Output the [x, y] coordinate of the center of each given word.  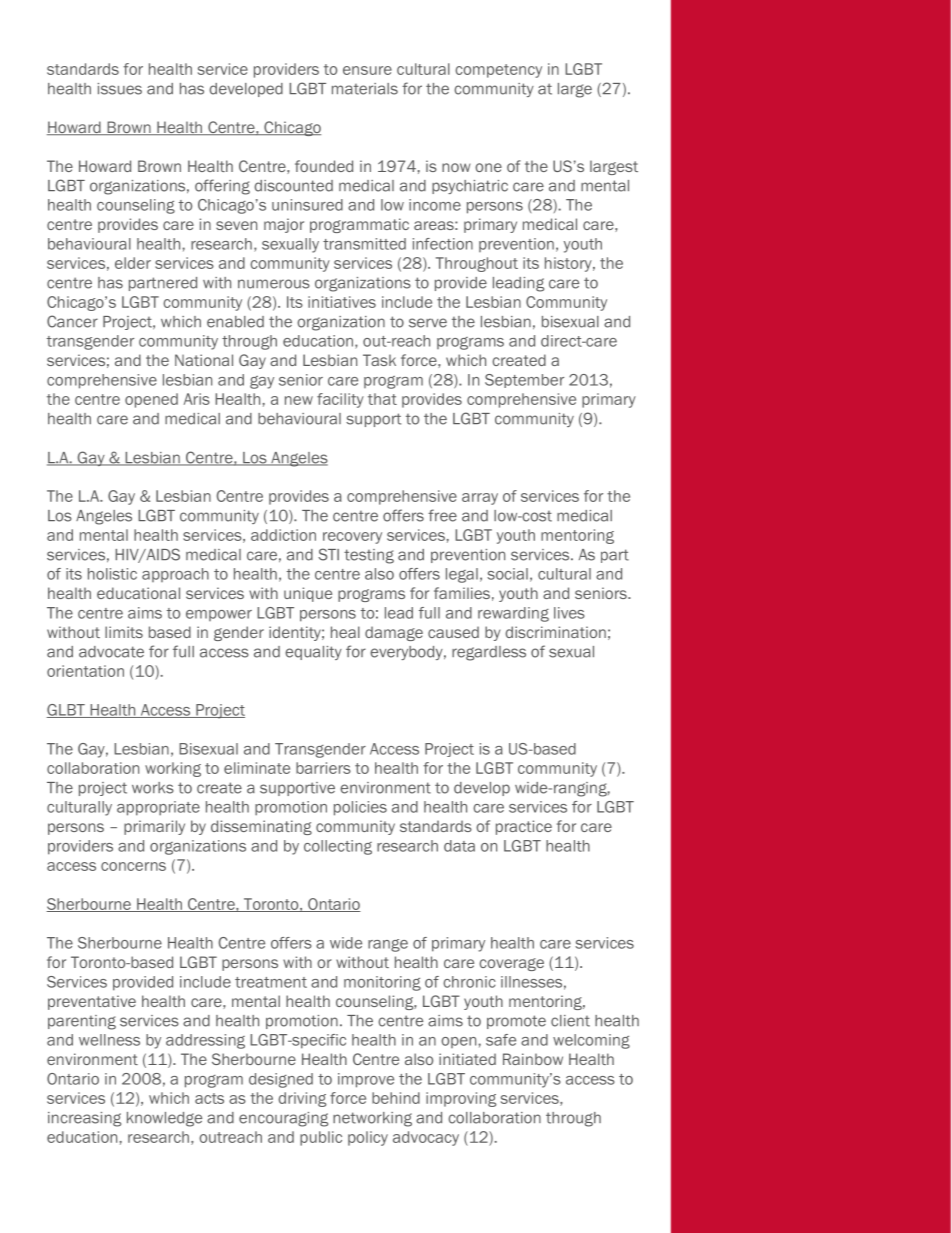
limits [124, 632]
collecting [338, 847]
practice [524, 827]
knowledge [164, 1119]
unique [308, 594]
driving [302, 1099]
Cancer [72, 321]
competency [498, 71]
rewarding [513, 614]
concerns [133, 866]
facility [340, 400]
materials [365, 89]
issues [120, 89]
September [524, 381]
